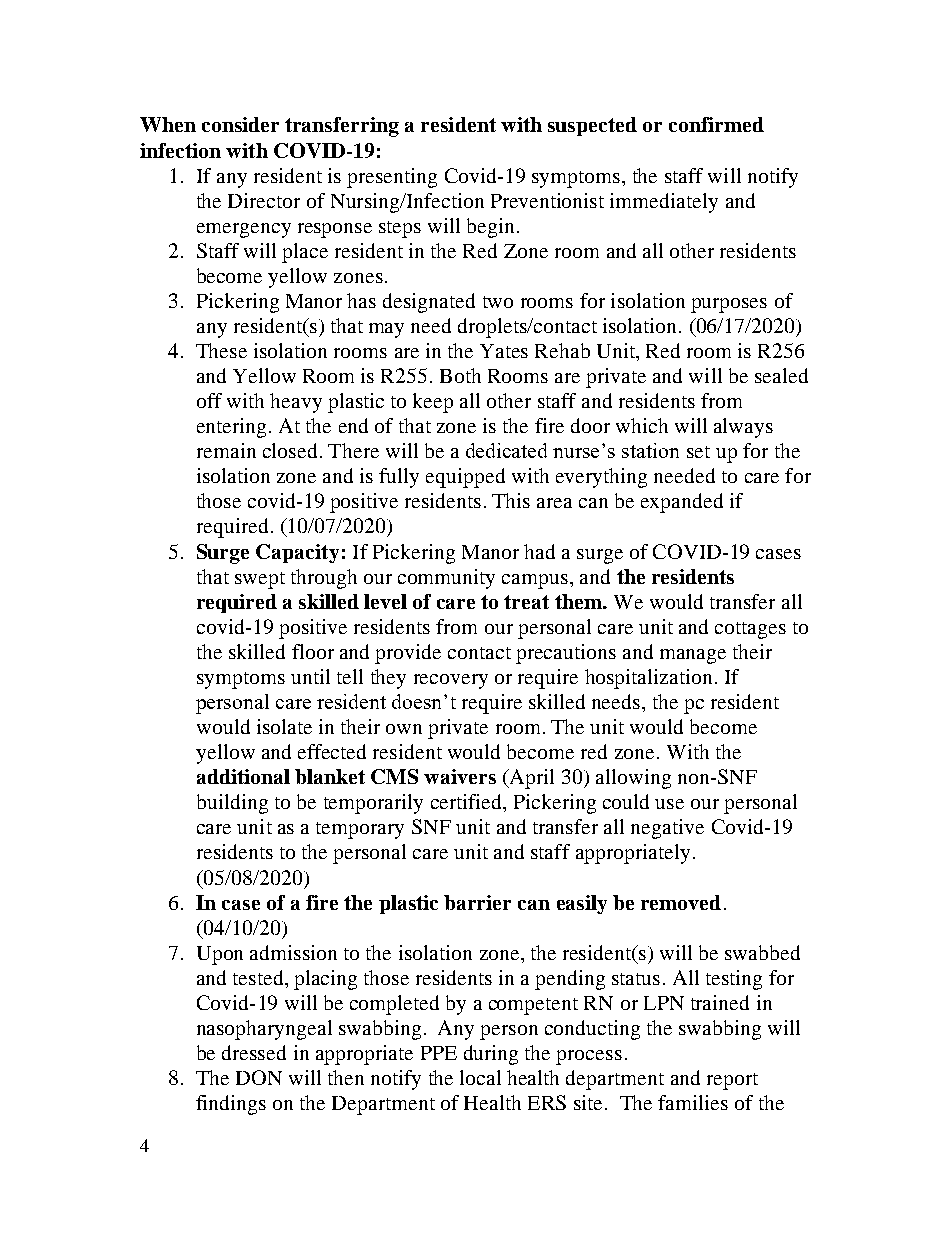  I want to click on equipped, so click(465, 478).
